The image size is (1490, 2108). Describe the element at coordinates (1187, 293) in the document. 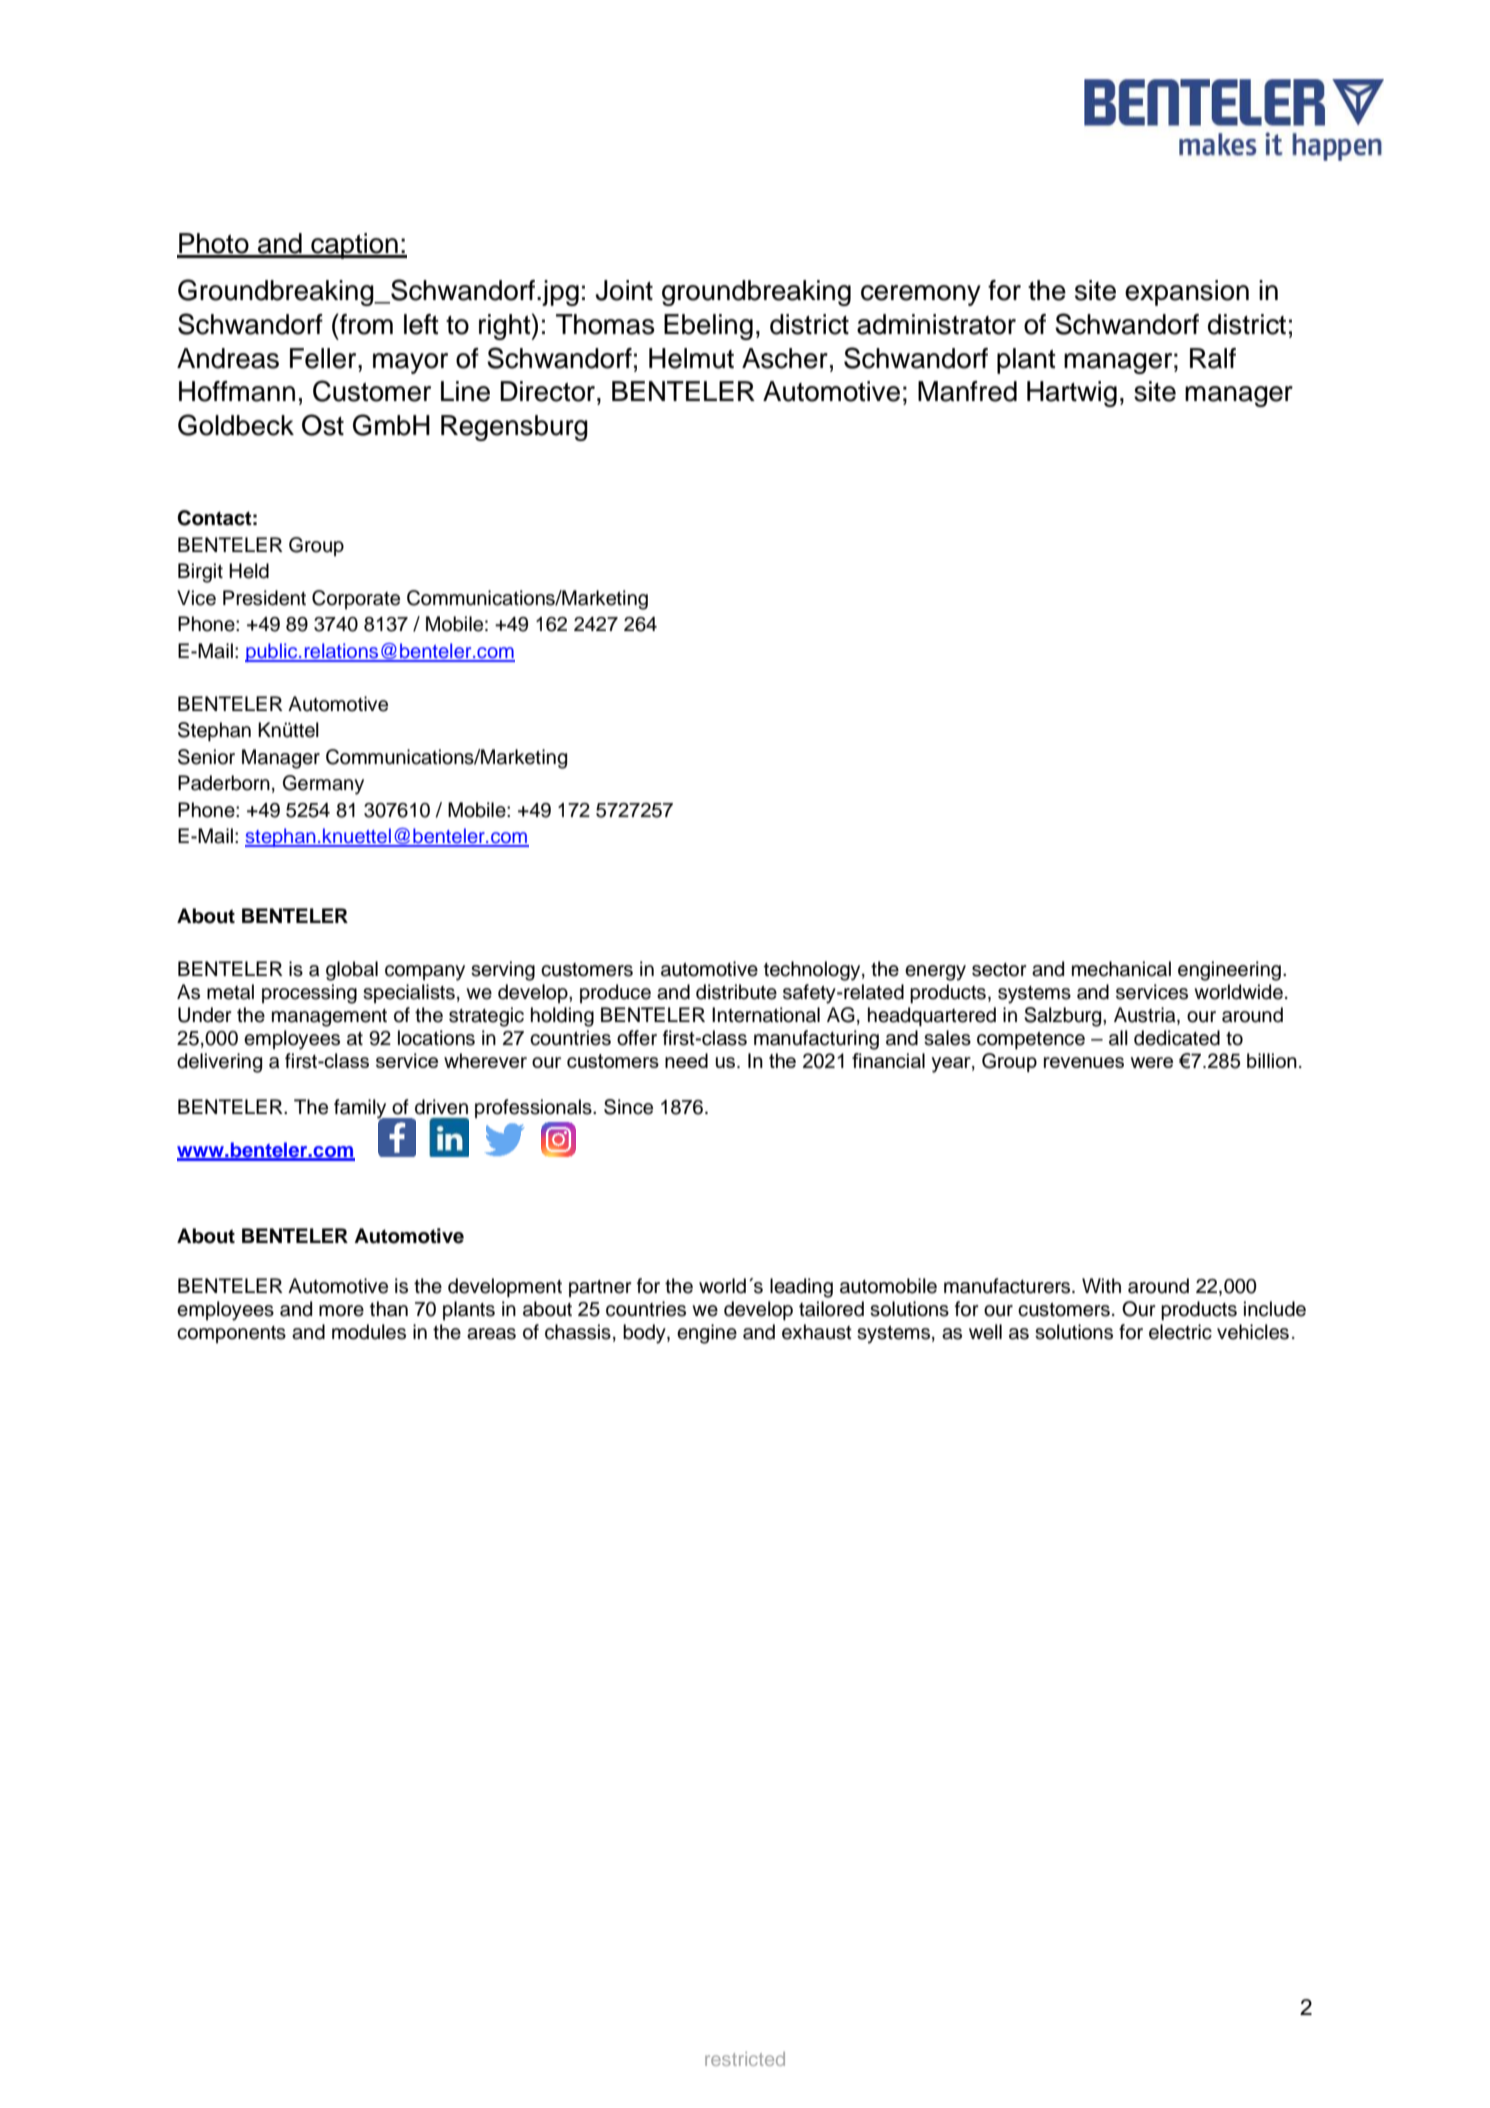

I see `expansion` at that location.
